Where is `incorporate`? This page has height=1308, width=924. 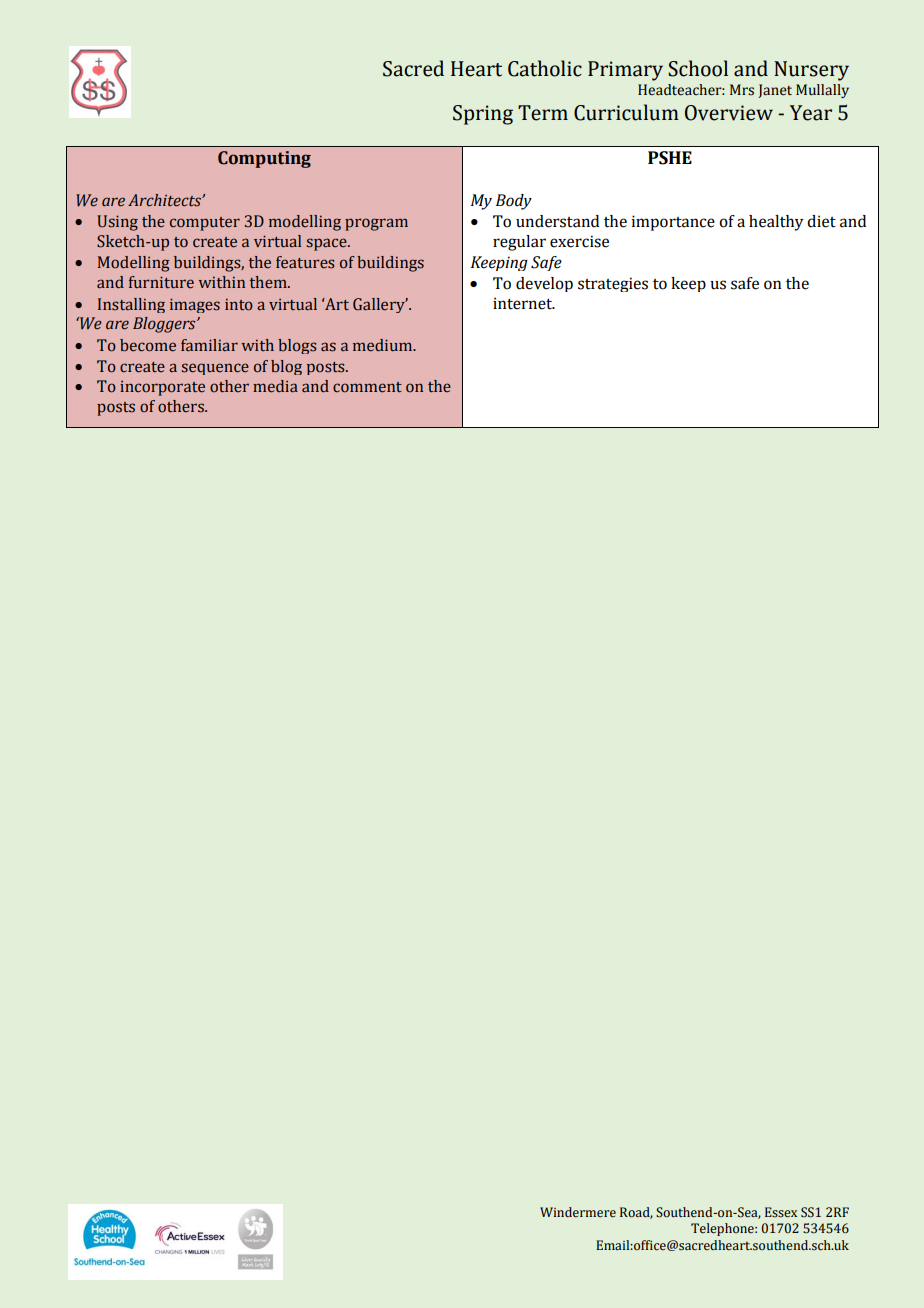 incorporate is located at coordinates (162, 388).
